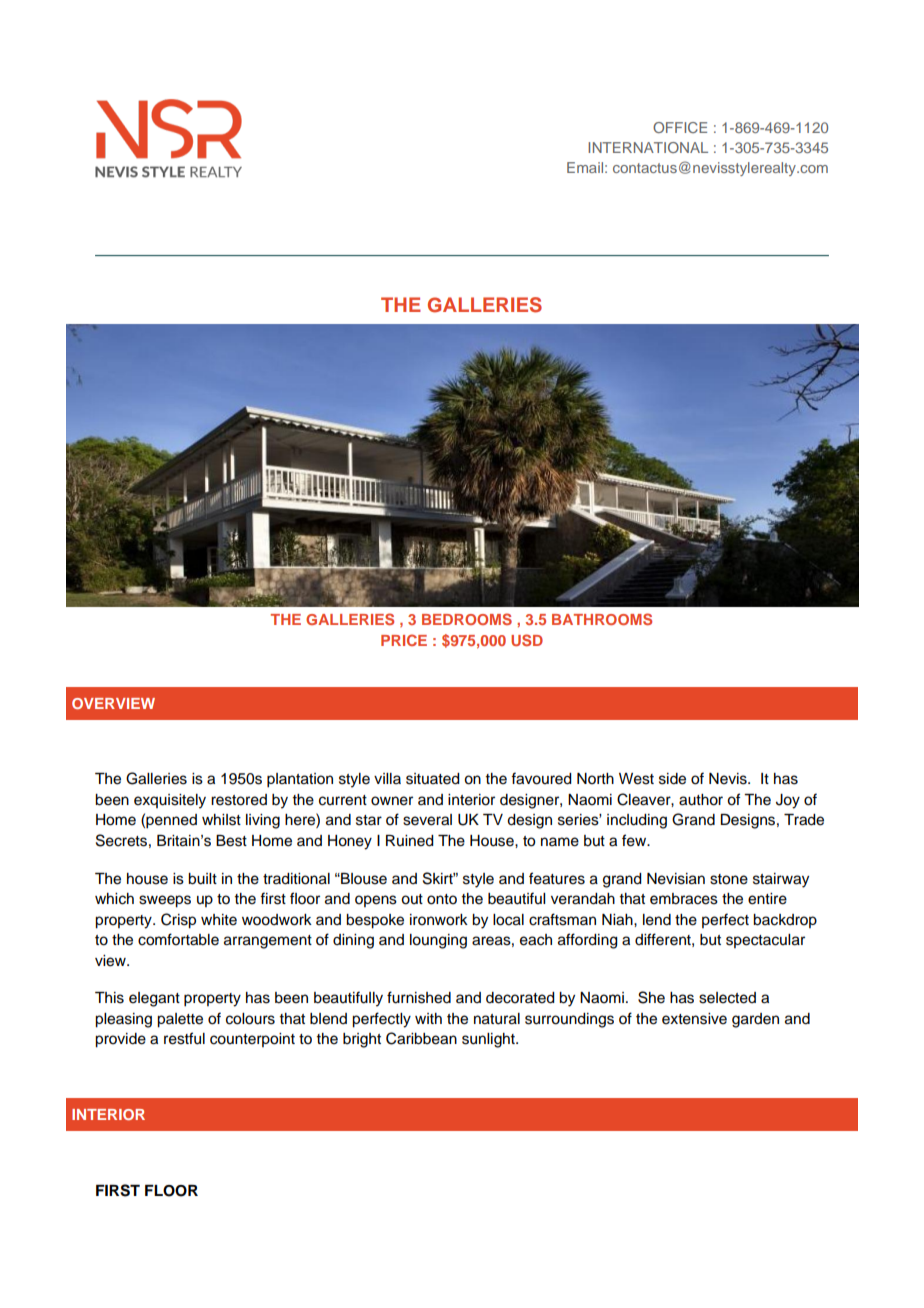 The width and height of the document is (924, 1308). I want to click on exquisitely, so click(170, 801).
